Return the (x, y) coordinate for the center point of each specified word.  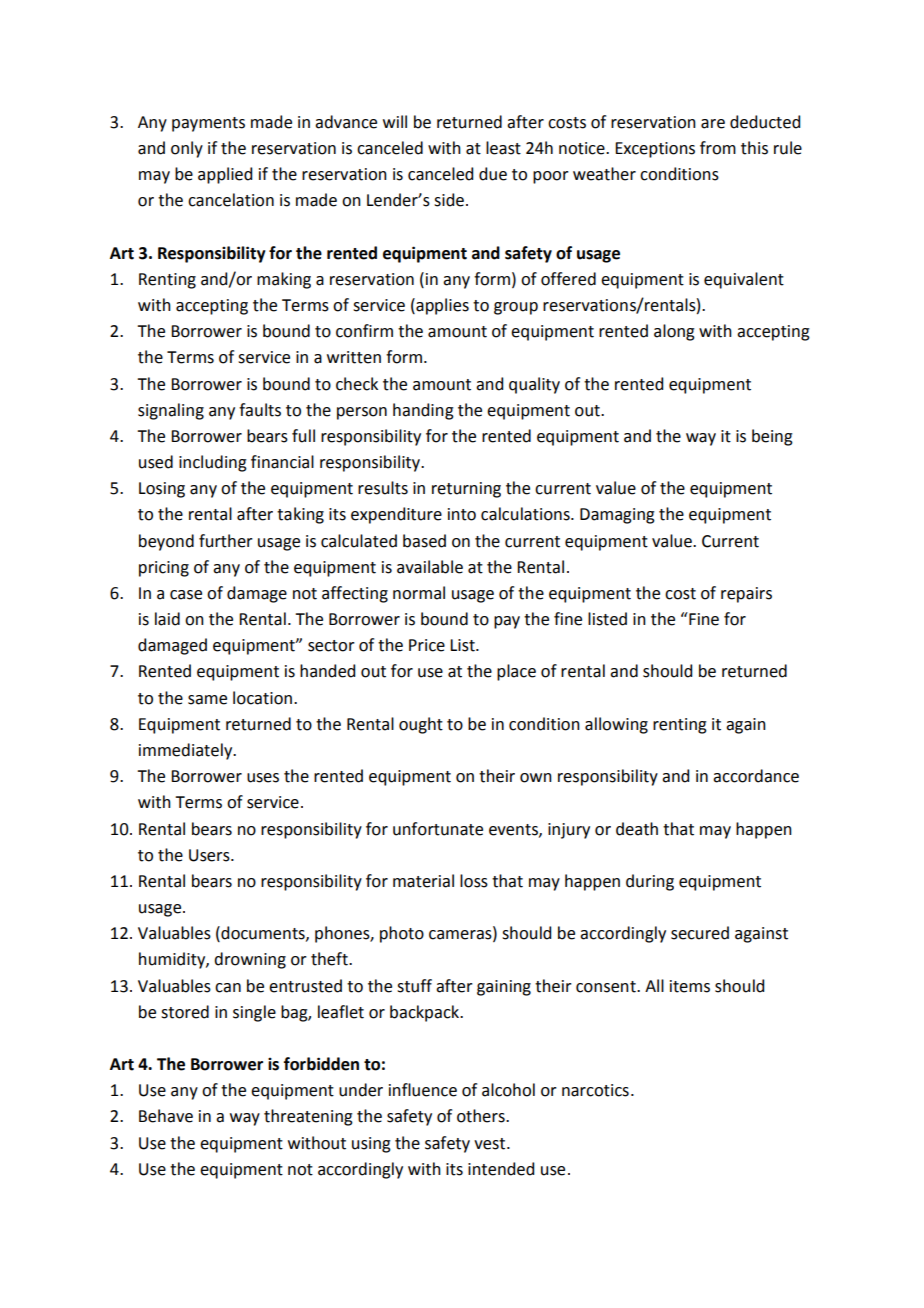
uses (263, 778)
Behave (166, 1116)
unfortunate (438, 829)
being (772, 437)
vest (491, 1144)
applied (225, 175)
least (503, 148)
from (718, 148)
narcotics (595, 1090)
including (213, 463)
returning (466, 490)
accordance (756, 776)
